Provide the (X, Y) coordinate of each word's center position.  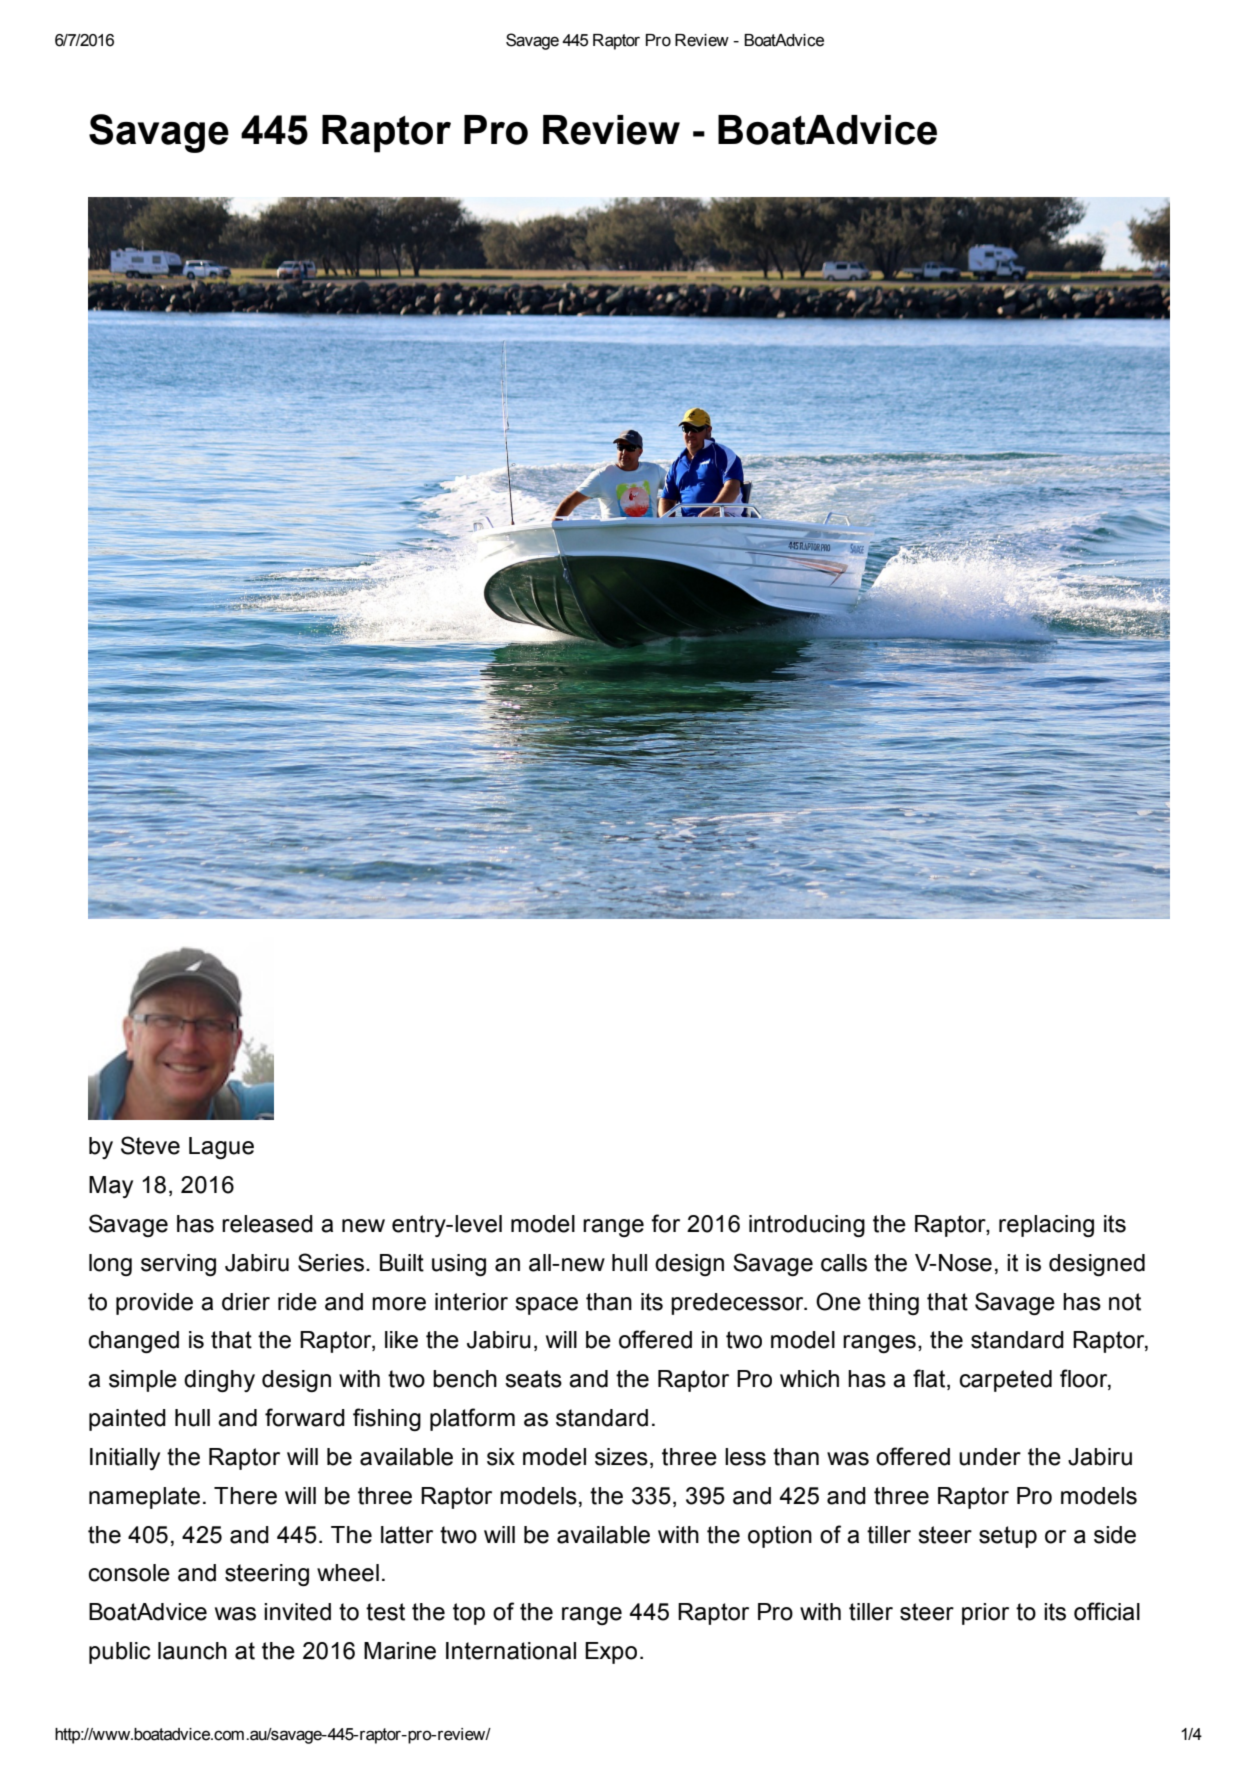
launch (192, 1651)
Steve (150, 1145)
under (990, 1457)
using (459, 1265)
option (780, 1537)
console (129, 1573)
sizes (621, 1457)
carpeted (1006, 1381)
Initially (125, 1459)
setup (1008, 1537)
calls (844, 1263)
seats (533, 1379)
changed (134, 1342)
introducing (807, 1226)
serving (178, 1265)
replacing (1046, 1226)
